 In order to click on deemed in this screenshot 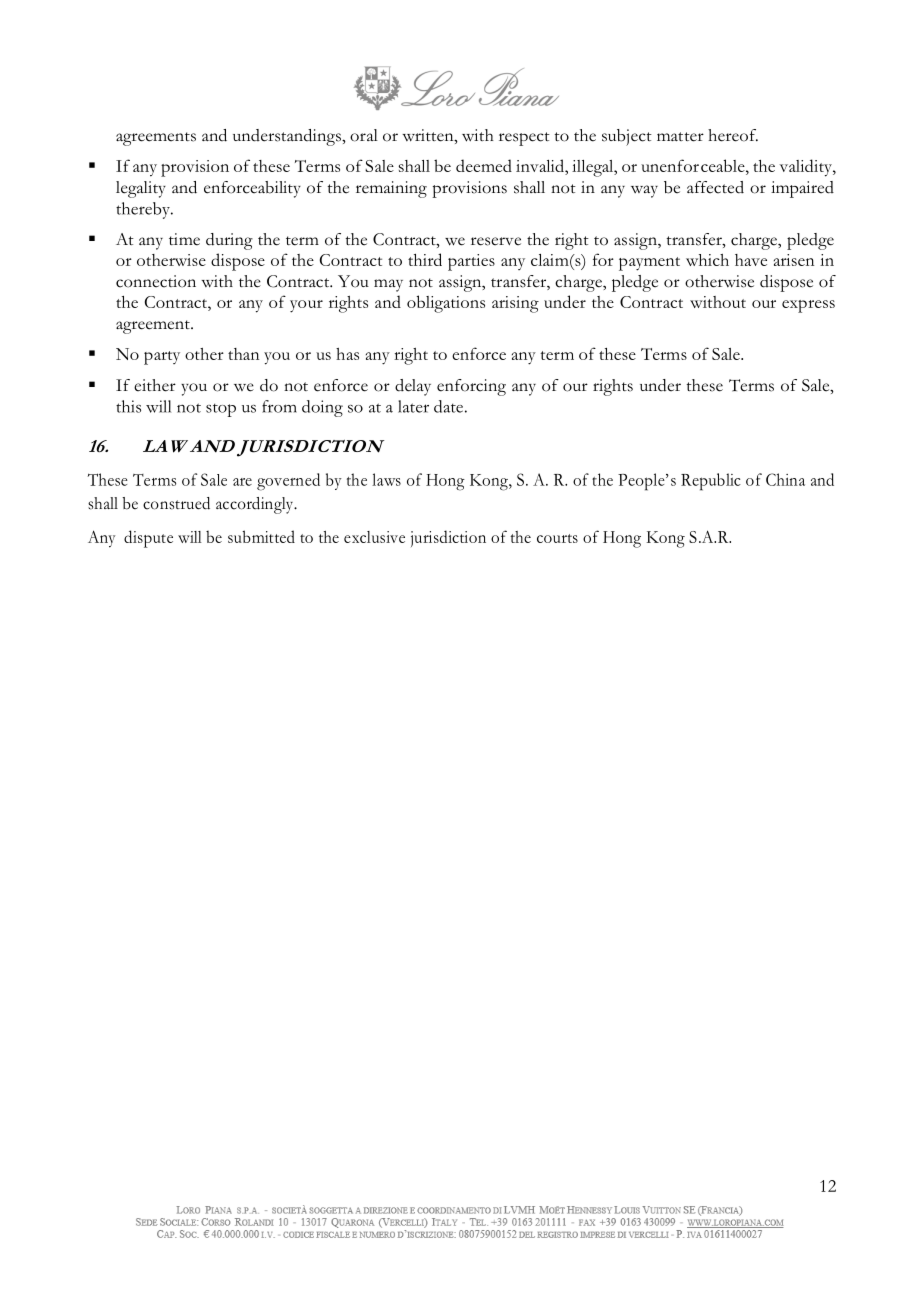, I will do `click(484, 165)`.
